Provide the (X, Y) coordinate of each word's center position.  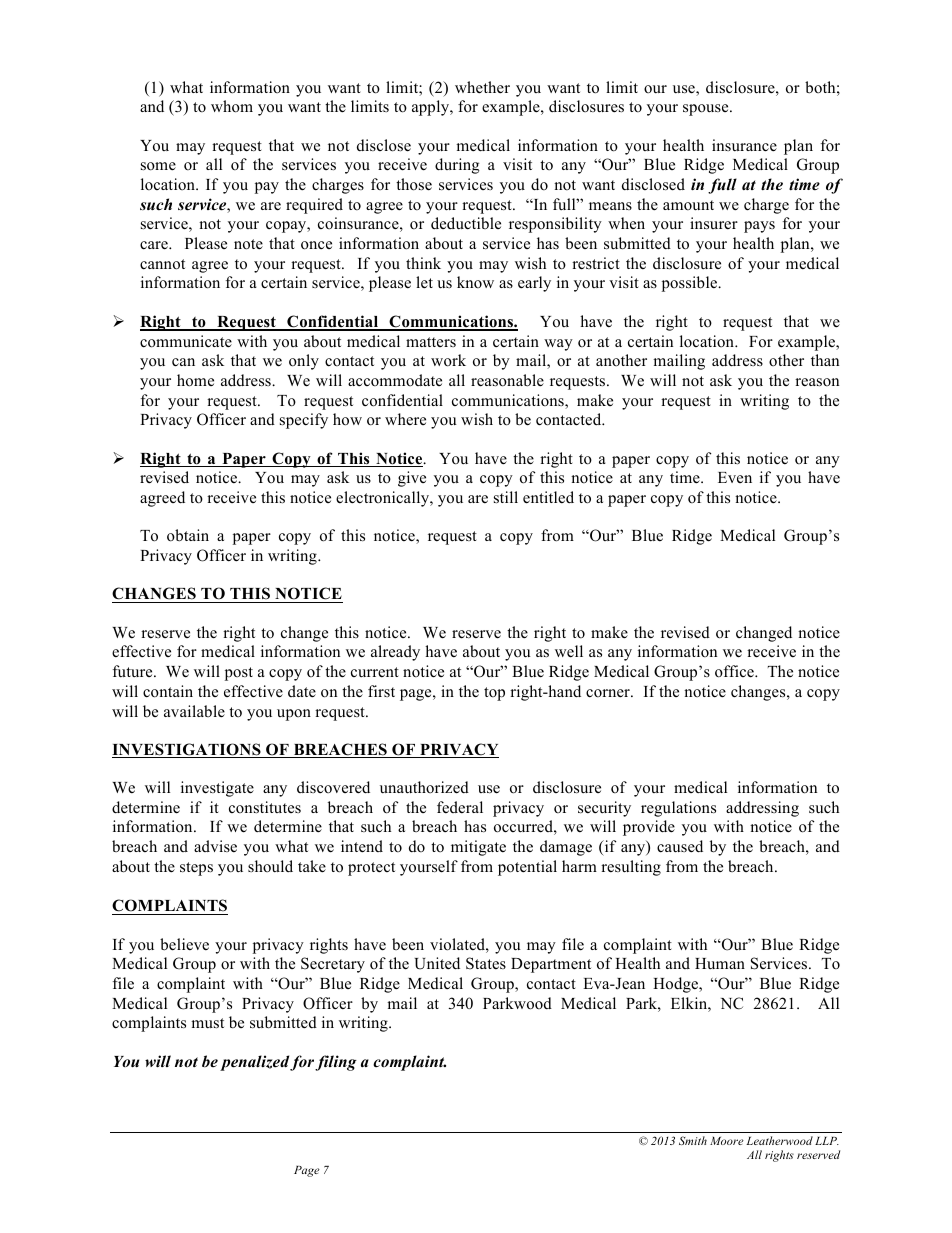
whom (232, 106)
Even (735, 477)
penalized (254, 1063)
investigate (217, 789)
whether (482, 87)
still (506, 497)
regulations (678, 809)
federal (460, 807)
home (195, 380)
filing (336, 1063)
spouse (707, 110)
